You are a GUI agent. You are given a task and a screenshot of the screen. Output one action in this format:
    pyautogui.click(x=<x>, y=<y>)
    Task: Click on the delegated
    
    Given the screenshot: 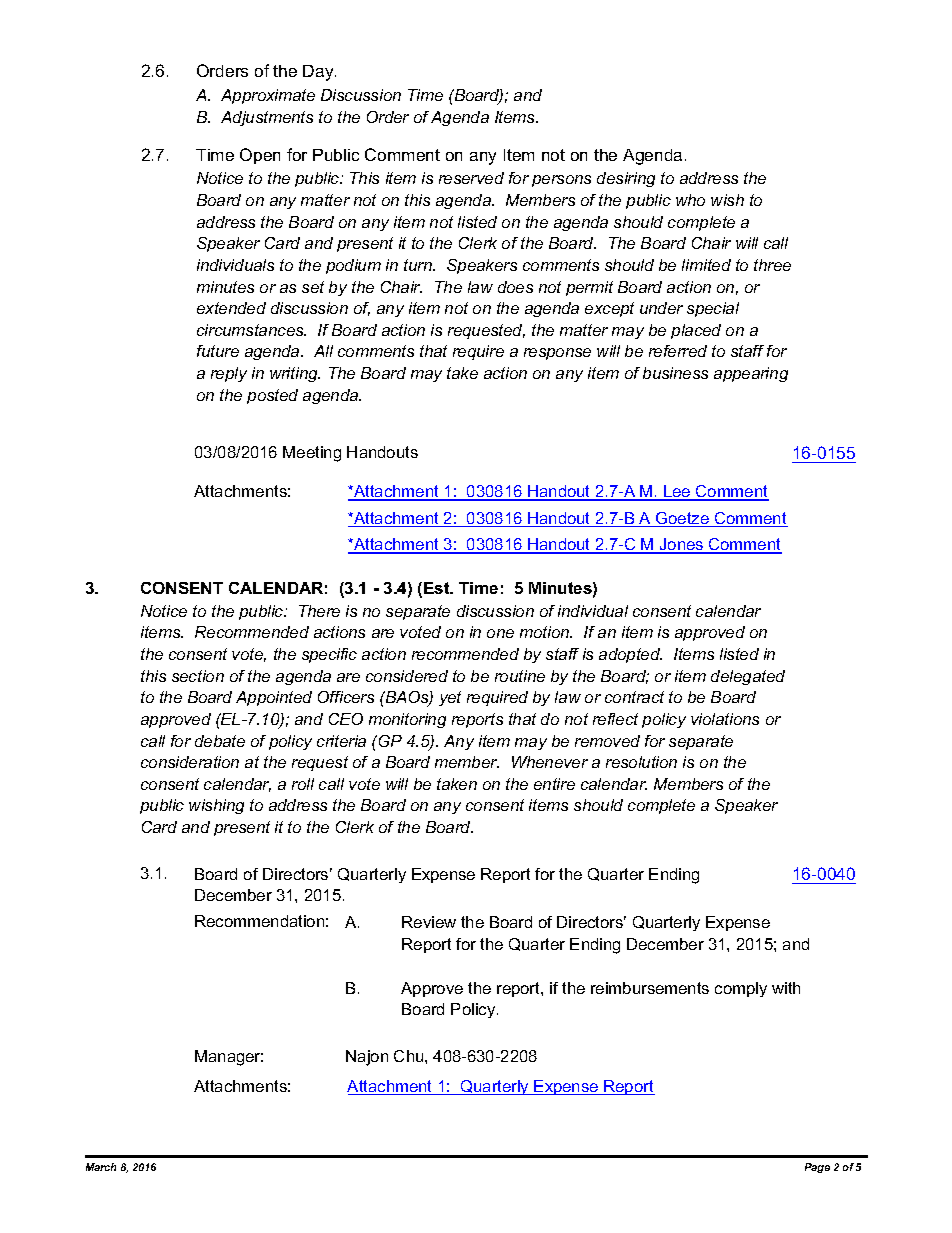 What is the action you would take?
    pyautogui.click(x=748, y=677)
